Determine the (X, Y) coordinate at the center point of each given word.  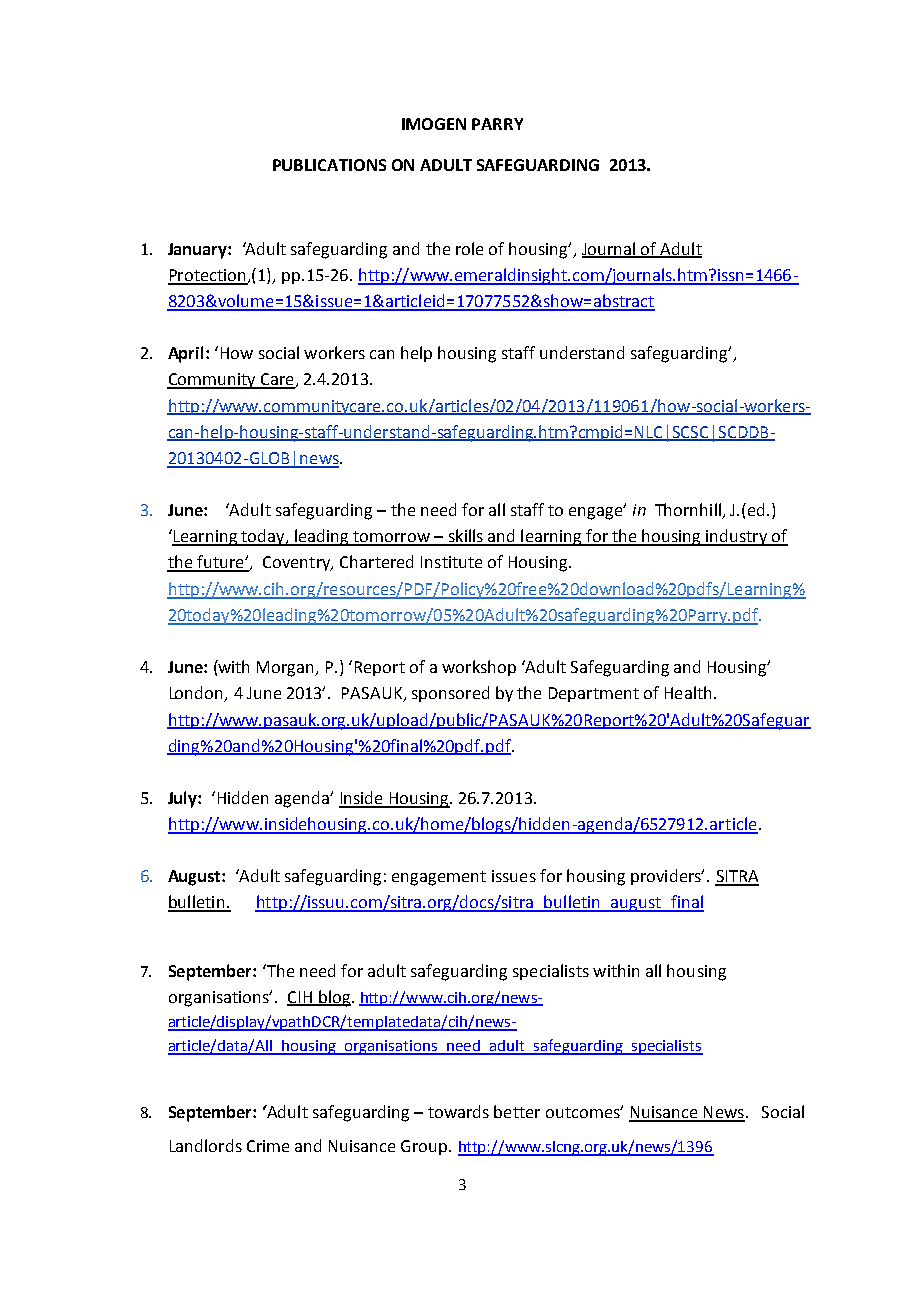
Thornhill (689, 511)
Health (688, 692)
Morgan (287, 669)
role (469, 248)
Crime (268, 1146)
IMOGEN (434, 124)
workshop (479, 668)
